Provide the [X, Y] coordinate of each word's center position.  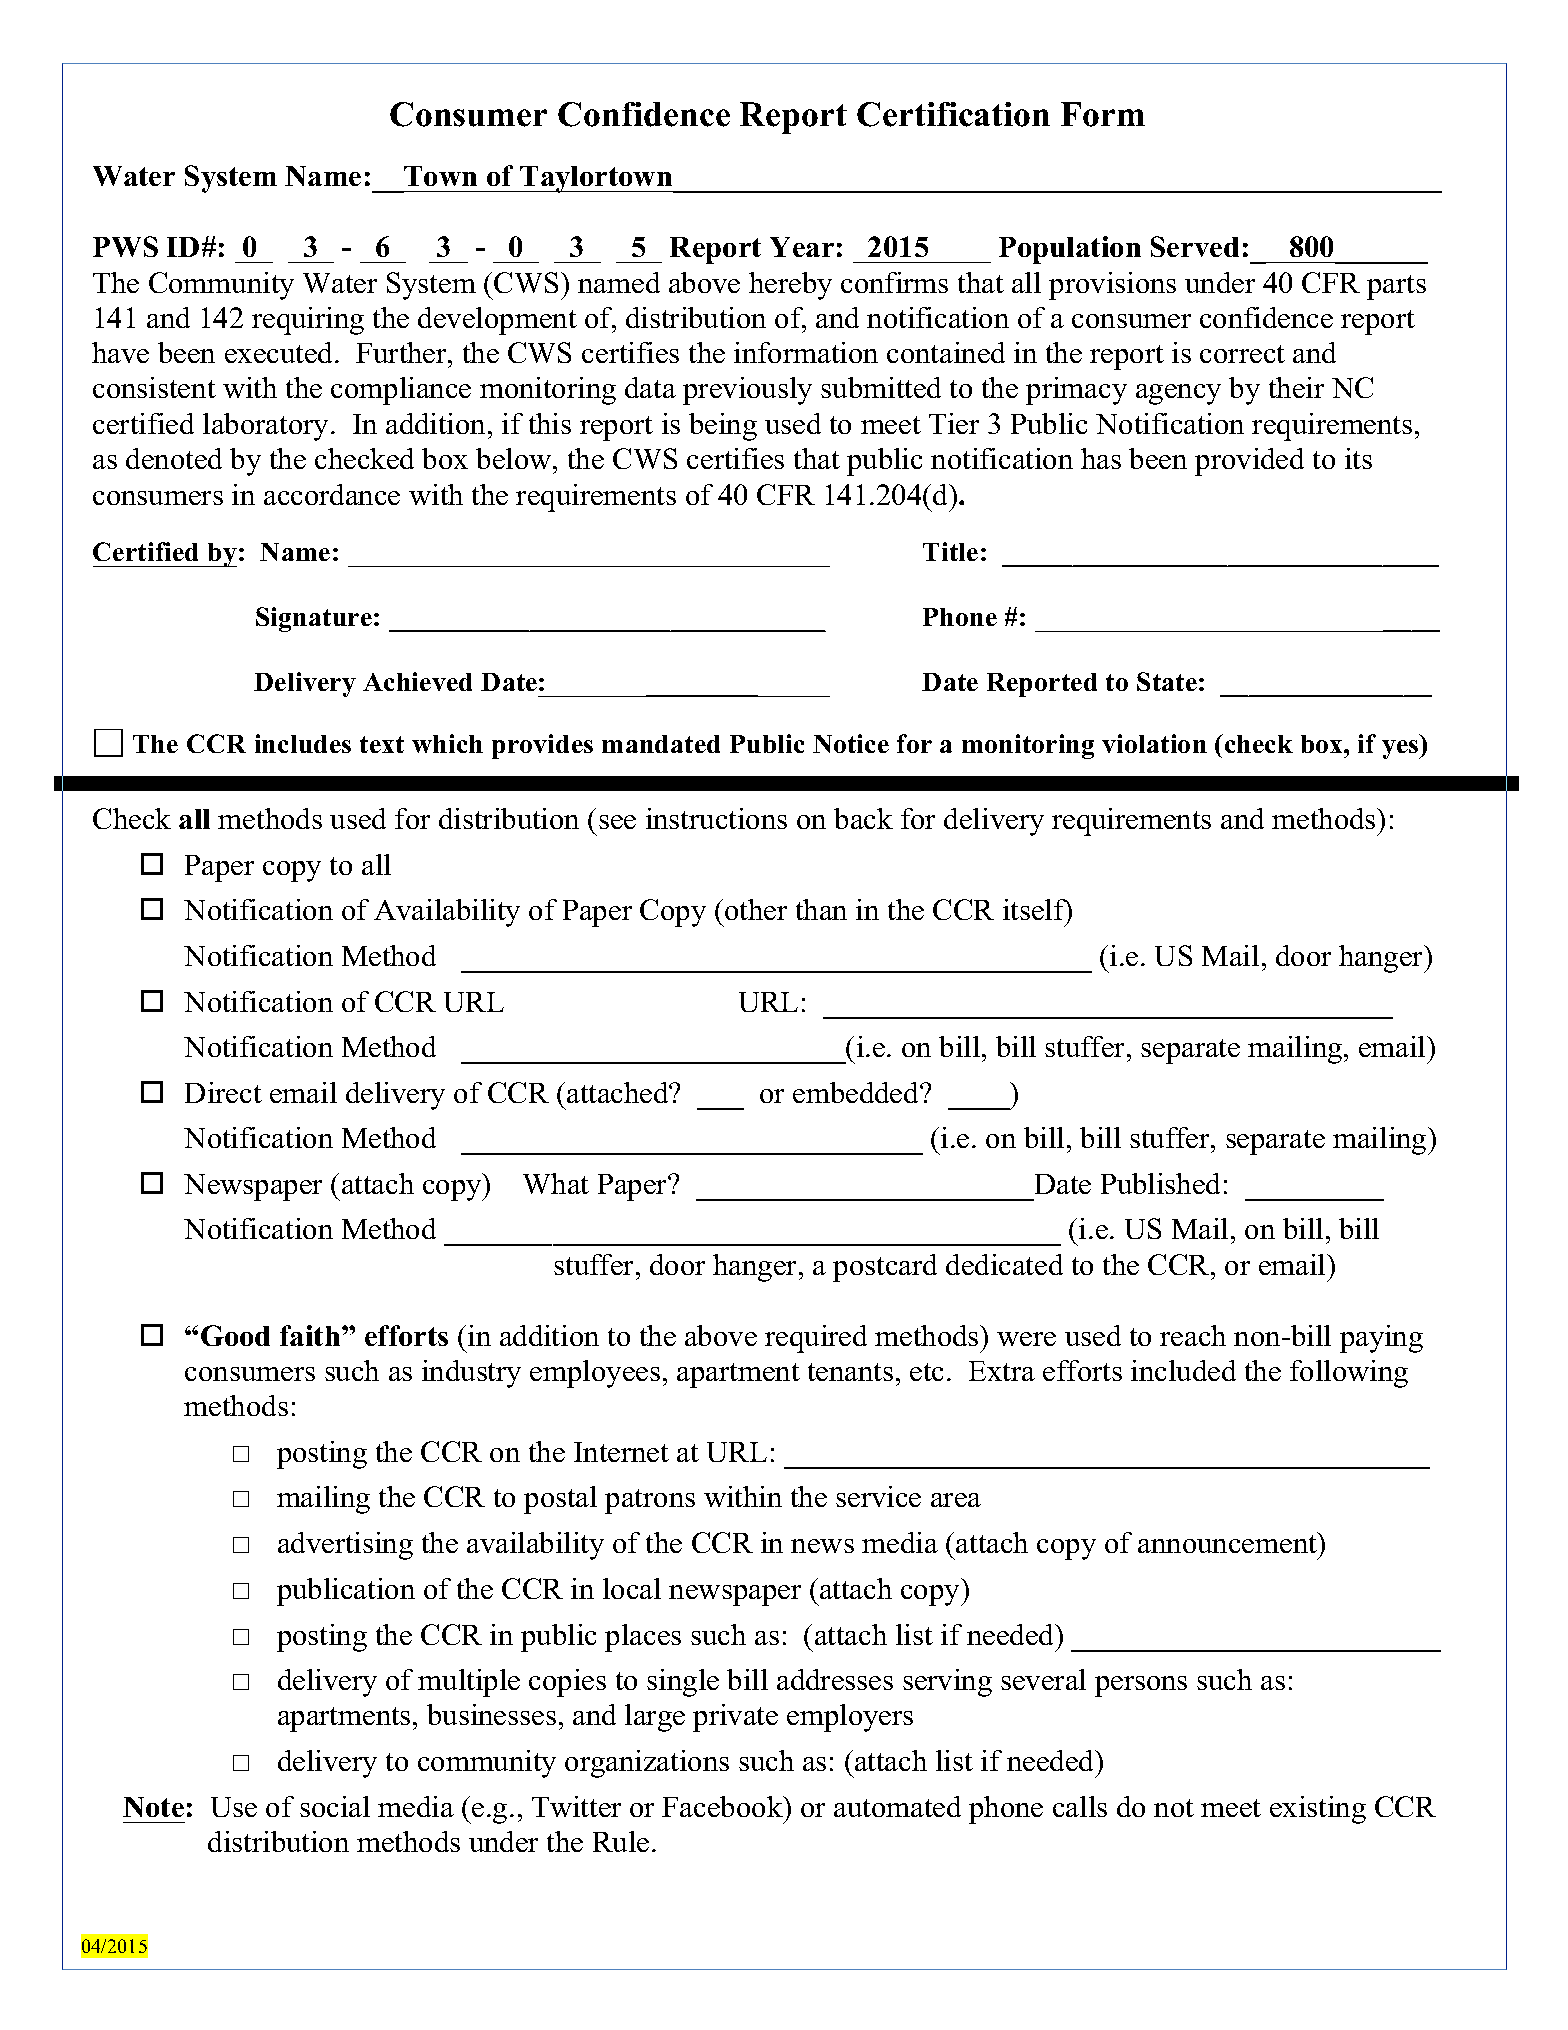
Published [1160, 1183]
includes [303, 743]
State [1167, 681]
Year [802, 247]
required [816, 1339]
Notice [851, 743]
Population [1070, 250]
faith [311, 1335]
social [335, 1806]
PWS [125, 246]
